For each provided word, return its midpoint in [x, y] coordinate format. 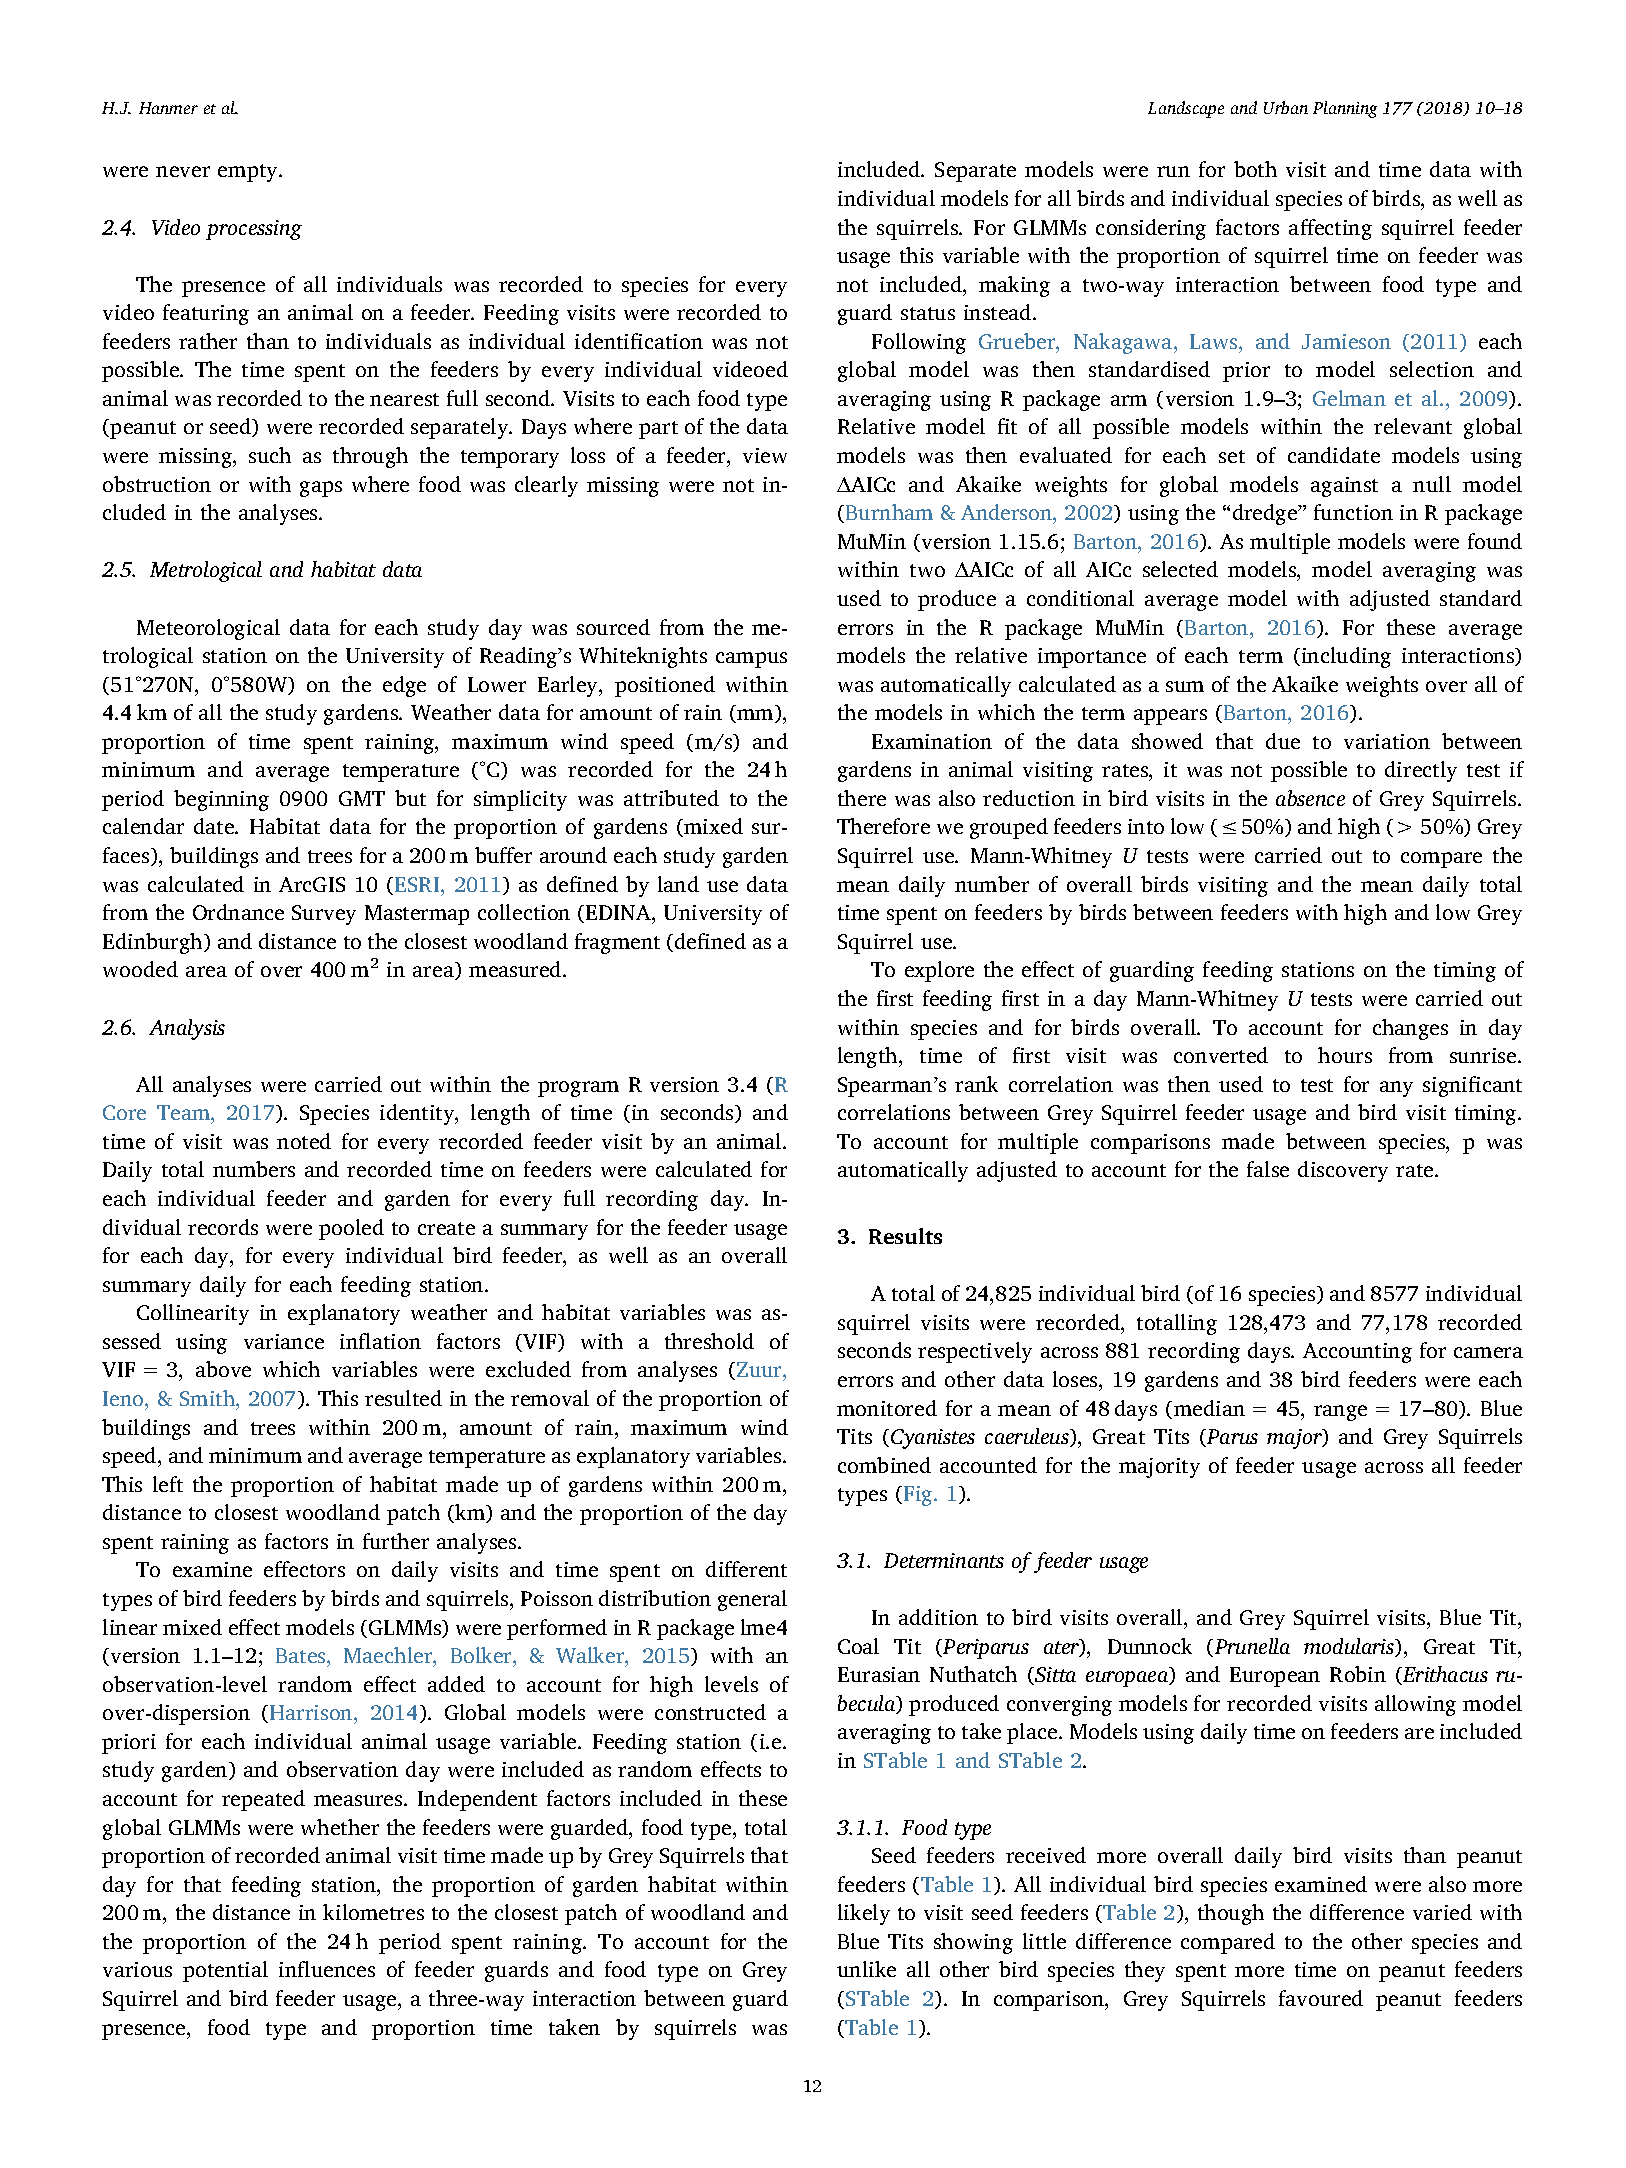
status [928, 313]
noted [304, 1141]
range [1340, 1413]
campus [751, 660]
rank [976, 1084]
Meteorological [208, 629]
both [1255, 169]
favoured [1321, 1998]
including [1346, 657]
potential [225, 1971]
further [396, 1541]
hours [1345, 1055]
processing [254, 230]
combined [884, 1465]
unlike [866, 1969]
